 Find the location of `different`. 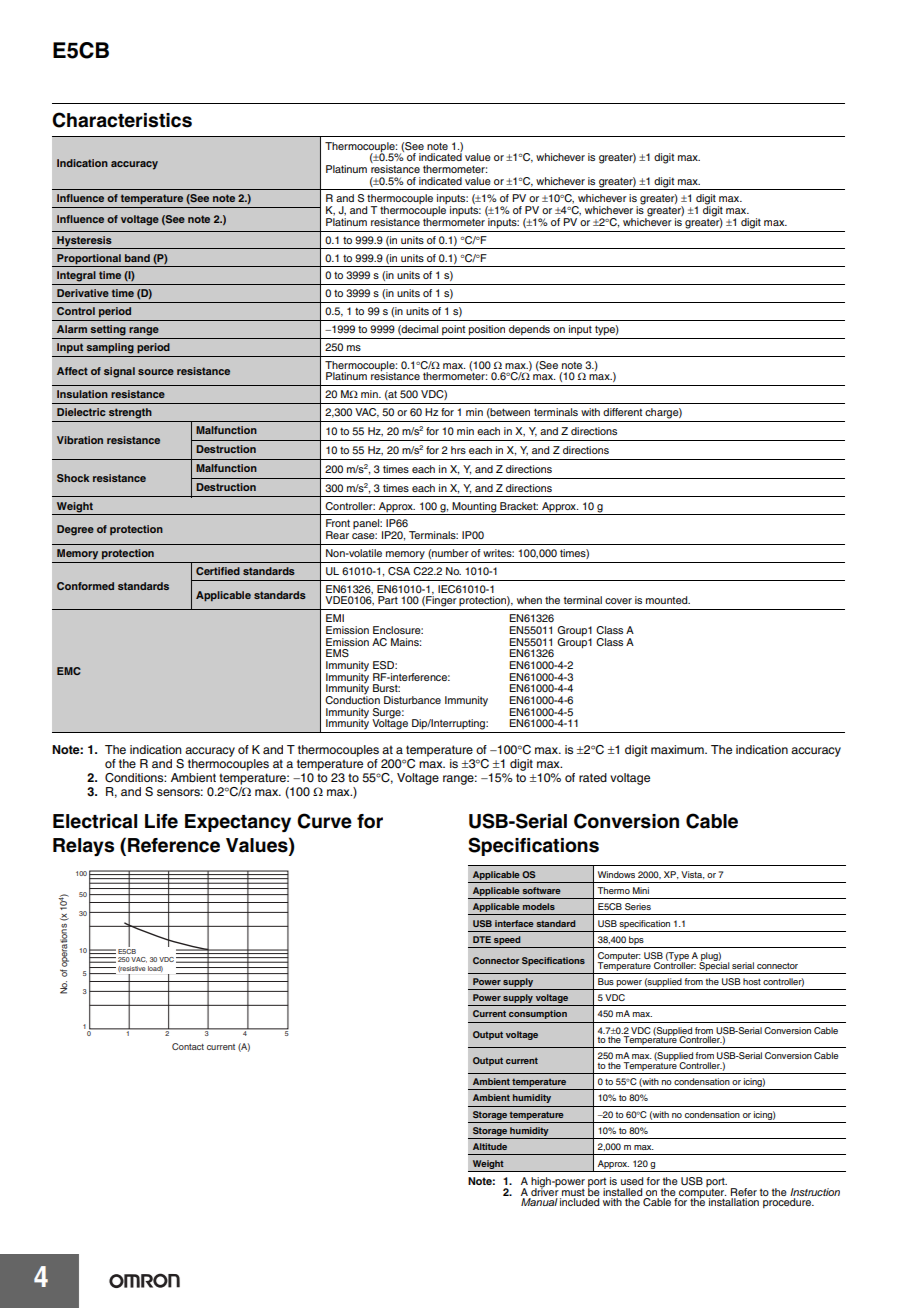

different is located at coordinates (622, 412).
